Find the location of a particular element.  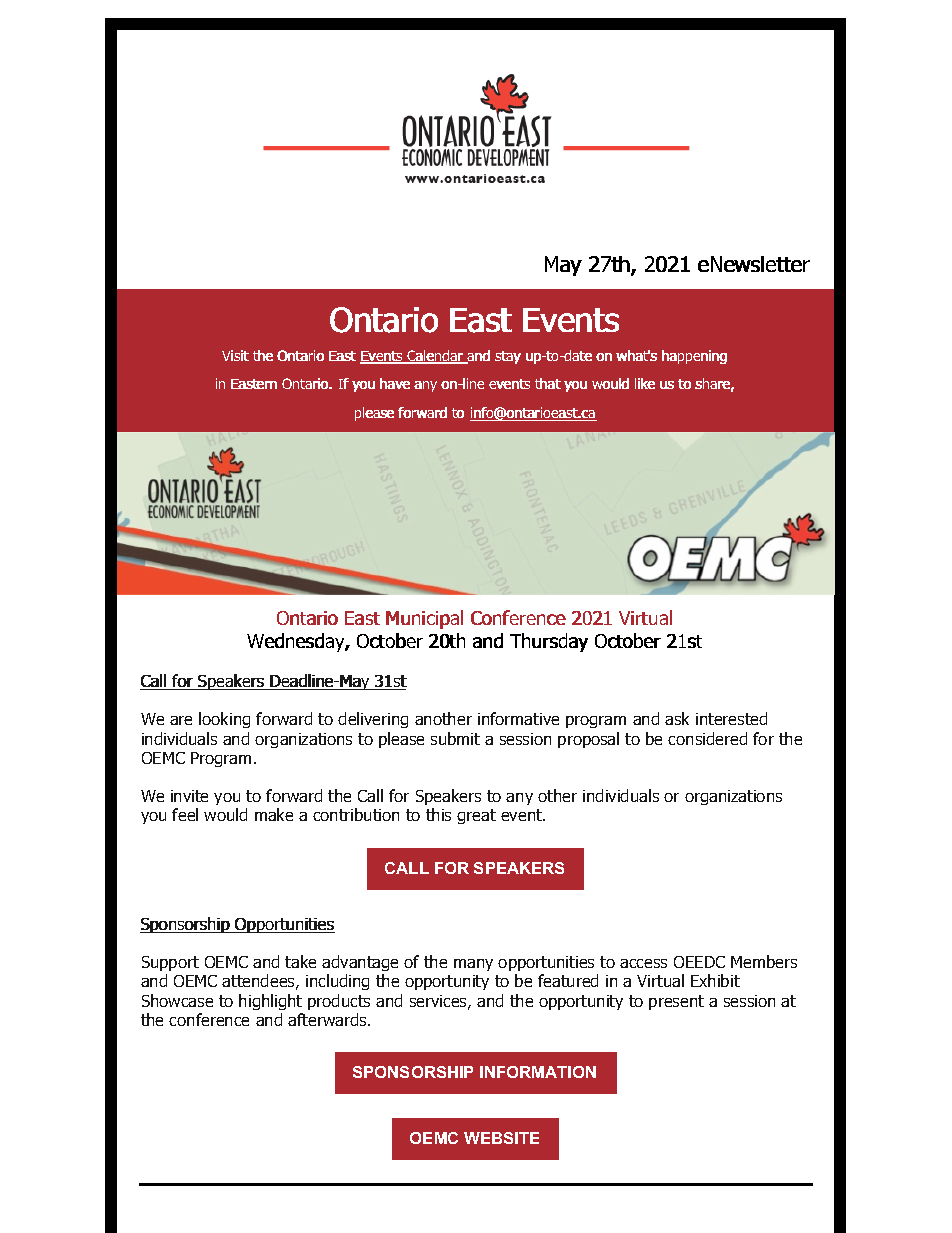

happening is located at coordinates (694, 357).
